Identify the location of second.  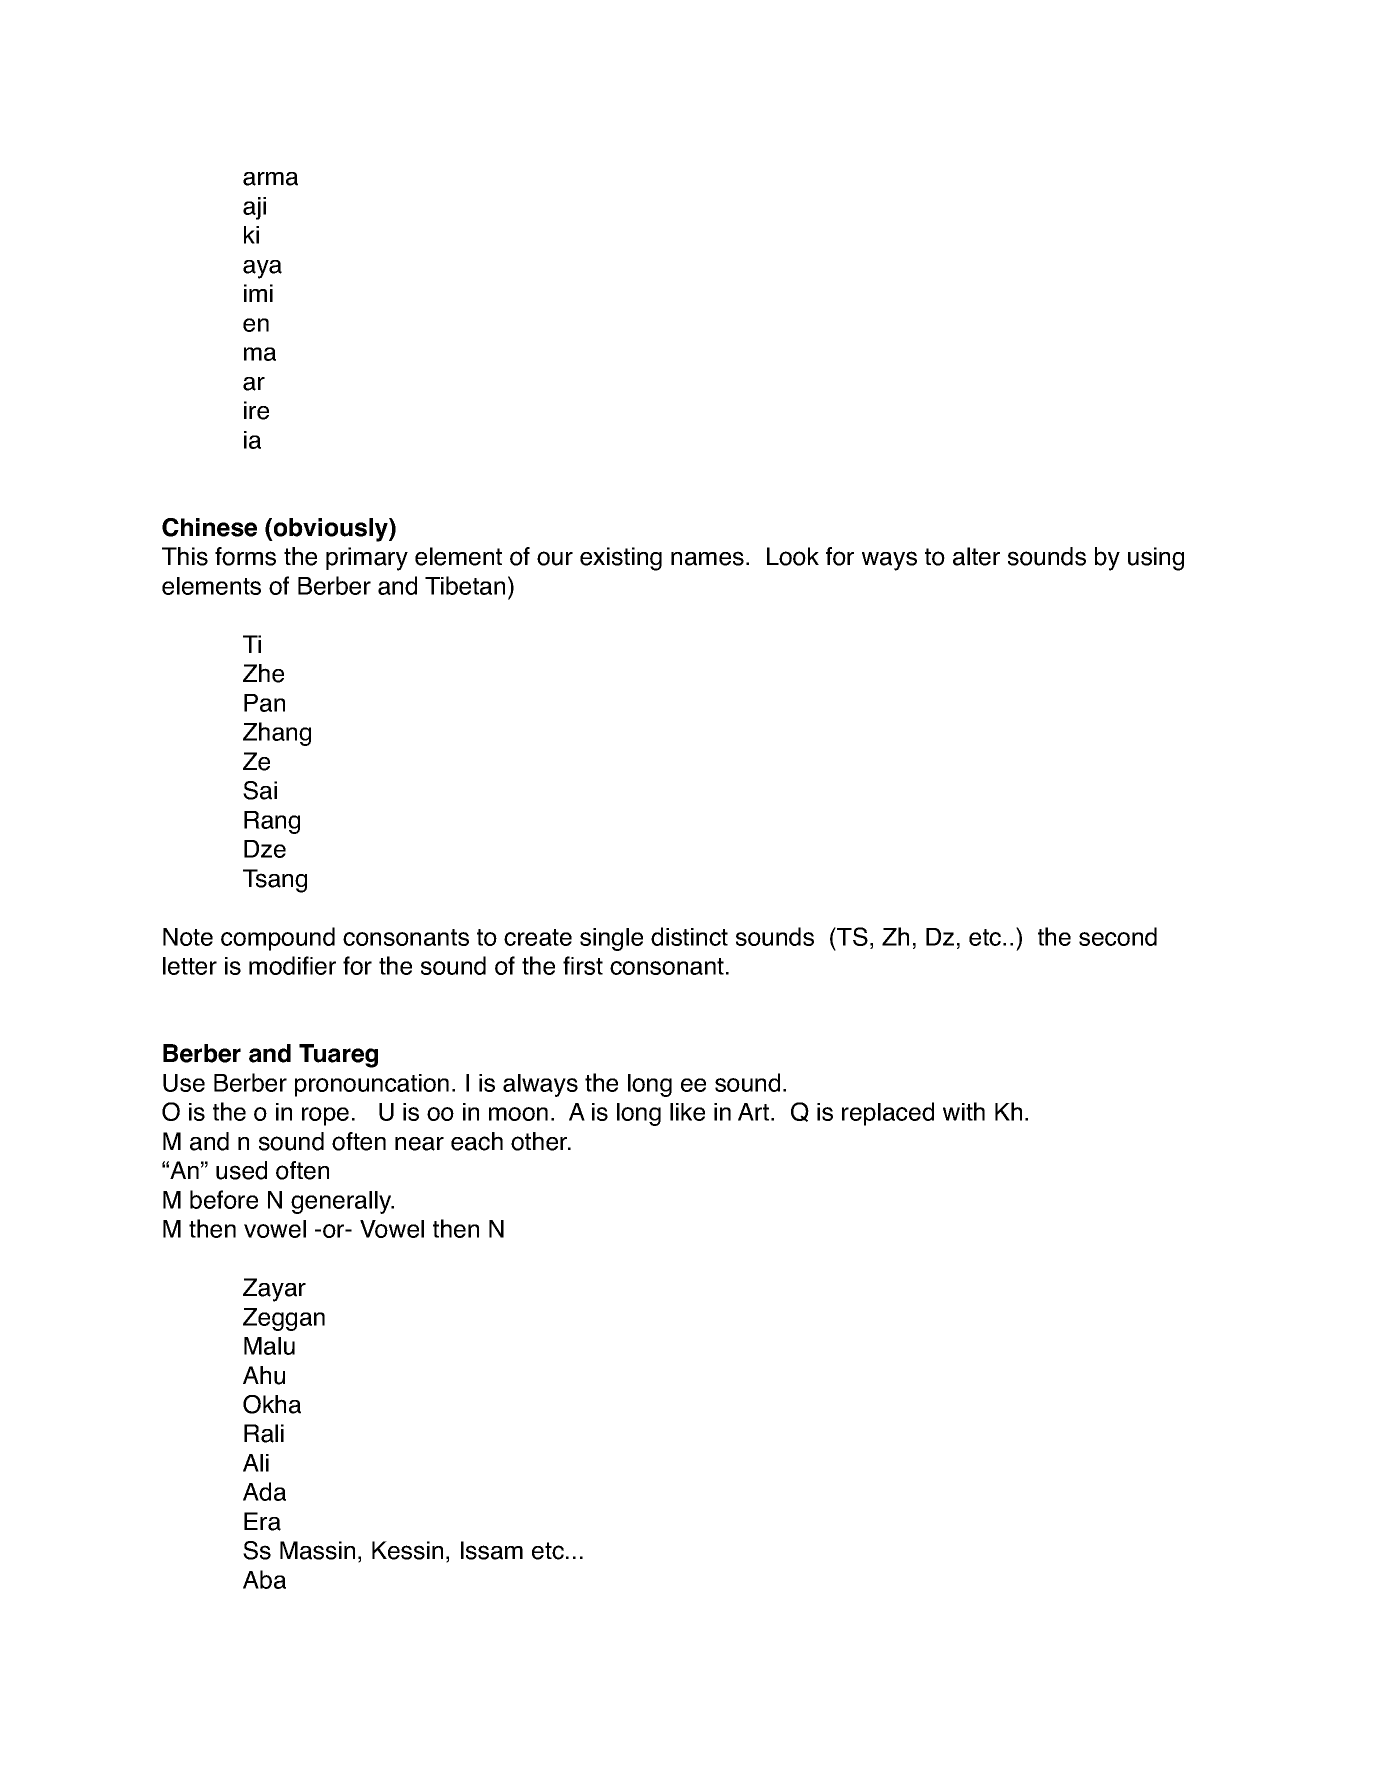
(1118, 936).
